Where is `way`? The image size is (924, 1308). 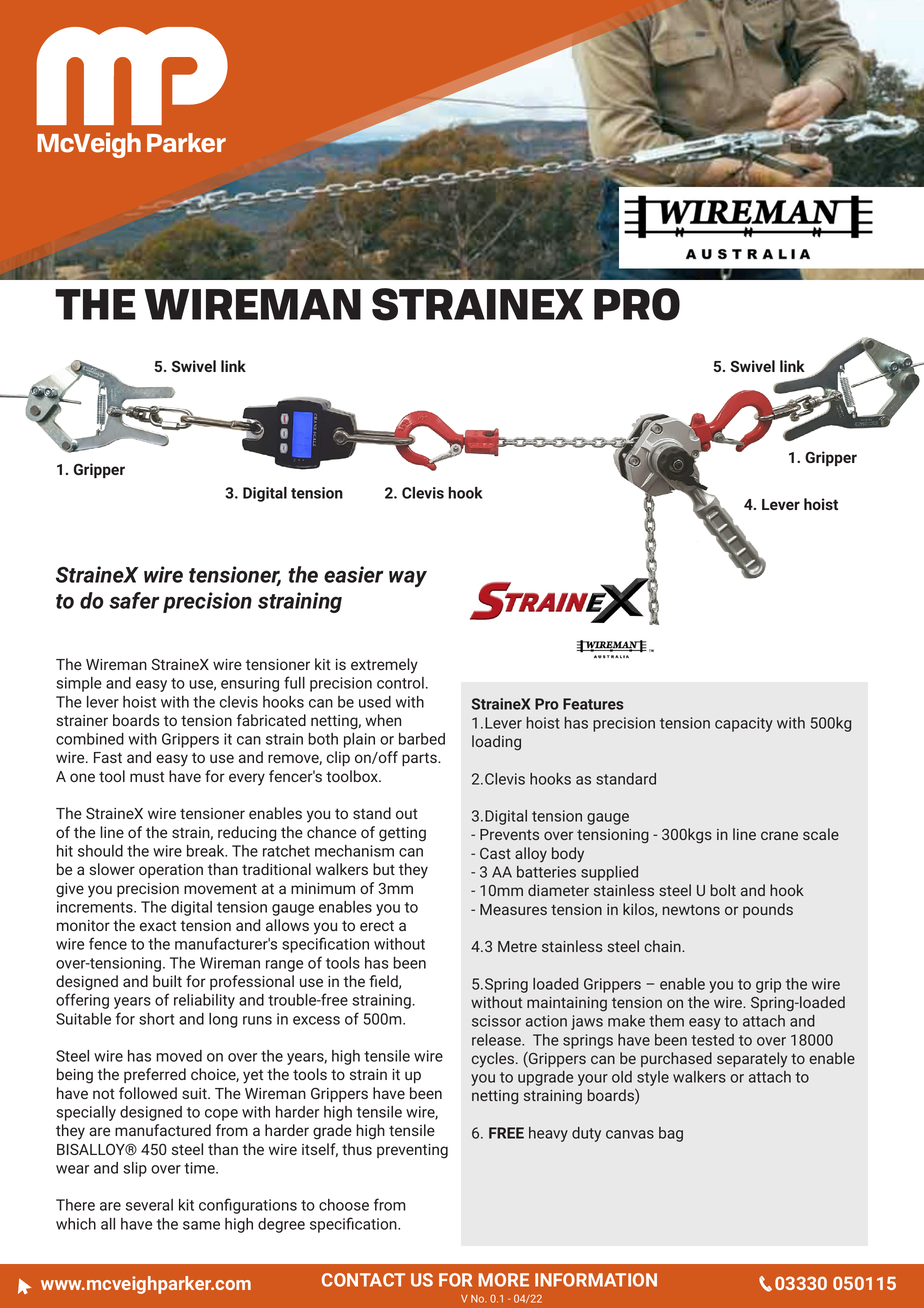
way is located at coordinates (408, 578).
